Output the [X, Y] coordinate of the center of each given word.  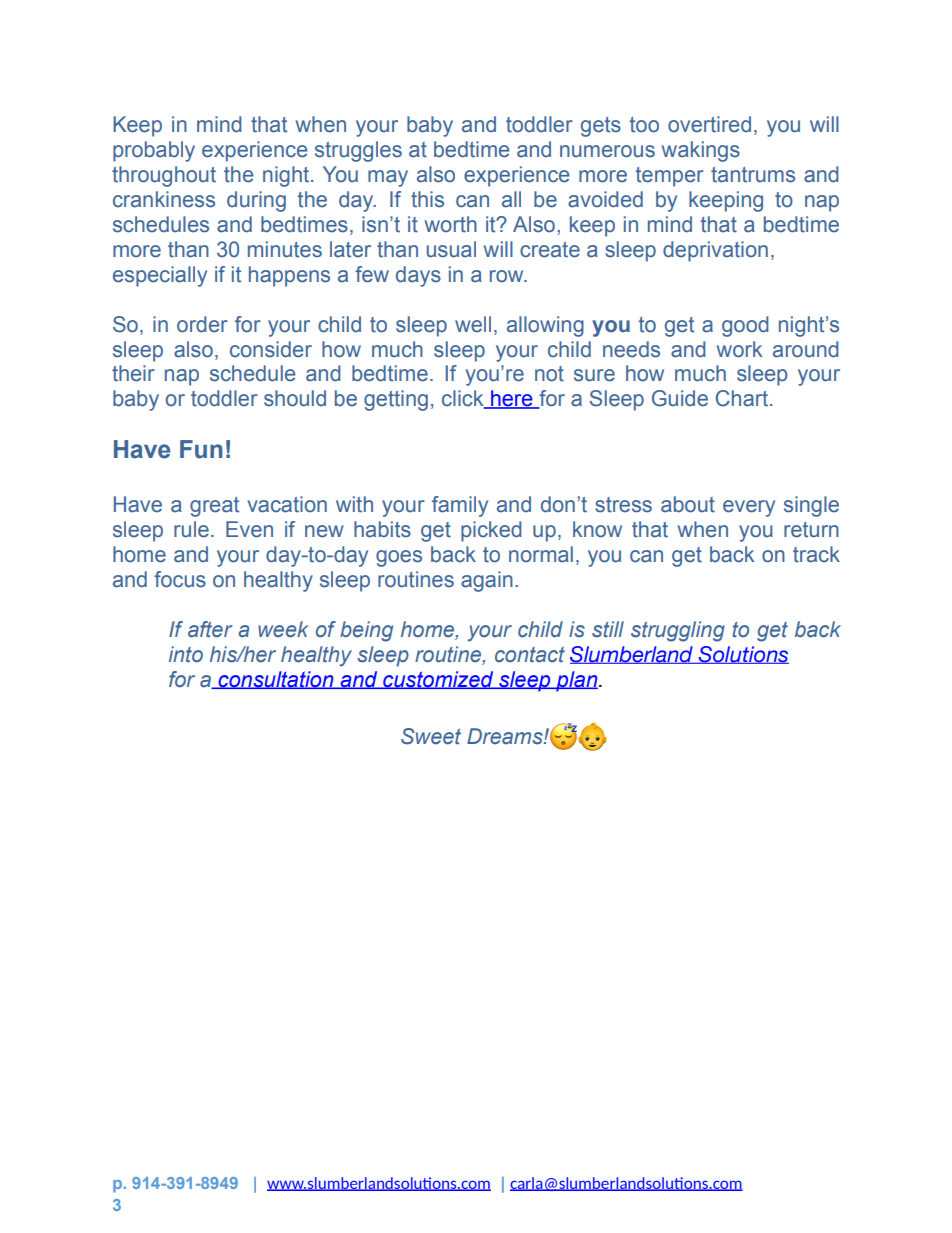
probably [154, 151]
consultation [276, 680]
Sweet [431, 736]
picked [491, 531]
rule [191, 529]
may [388, 178]
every [749, 508]
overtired [709, 124]
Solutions [742, 655]
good [745, 326]
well [473, 324]
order [202, 324]
